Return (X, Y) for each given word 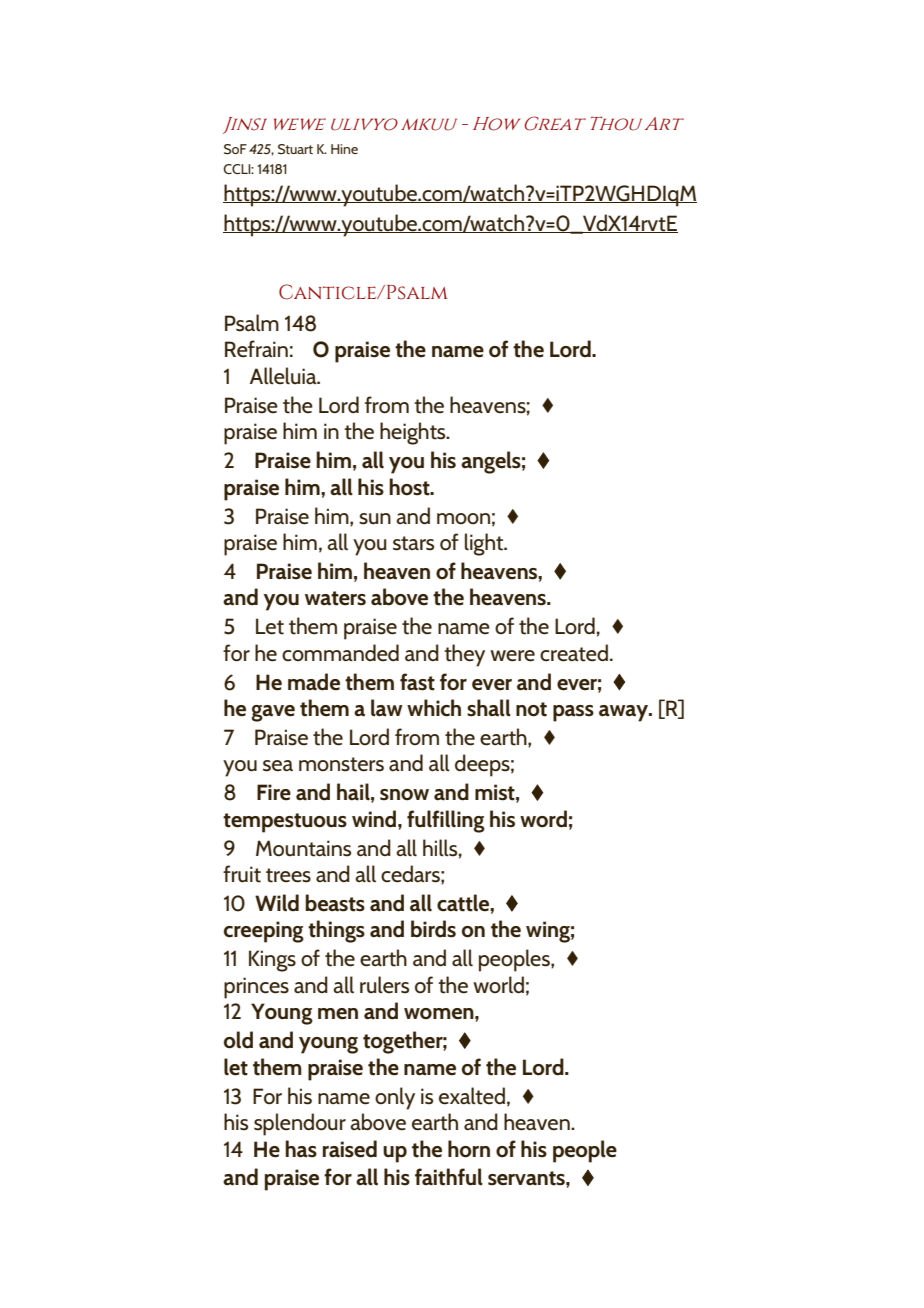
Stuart (295, 149)
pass (573, 713)
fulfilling (446, 821)
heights (414, 433)
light (485, 544)
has (301, 1149)
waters (335, 598)
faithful (449, 1177)
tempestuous (285, 823)
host (410, 487)
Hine (344, 149)
